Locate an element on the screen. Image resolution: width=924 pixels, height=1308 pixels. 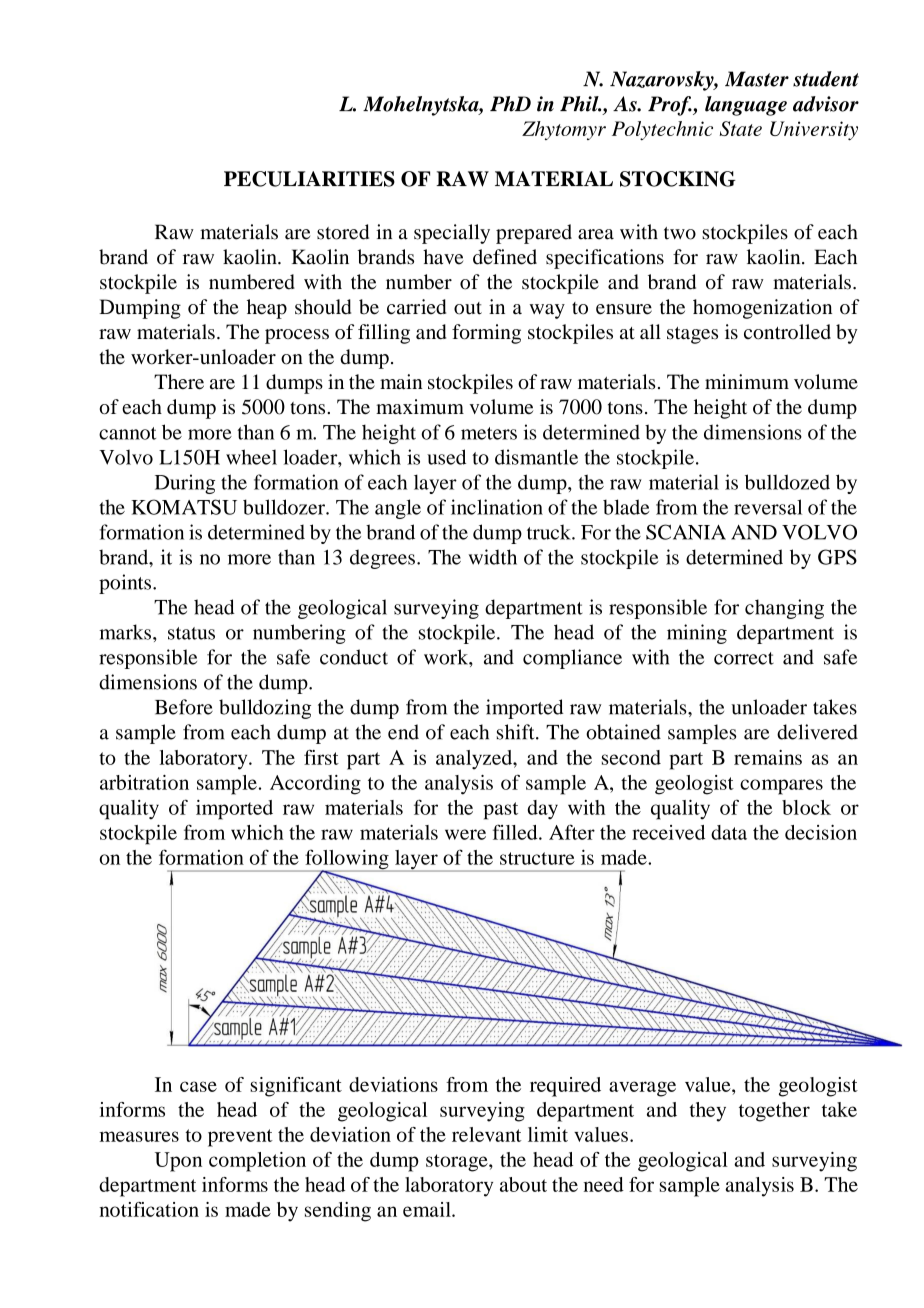
language is located at coordinates (746, 106).
